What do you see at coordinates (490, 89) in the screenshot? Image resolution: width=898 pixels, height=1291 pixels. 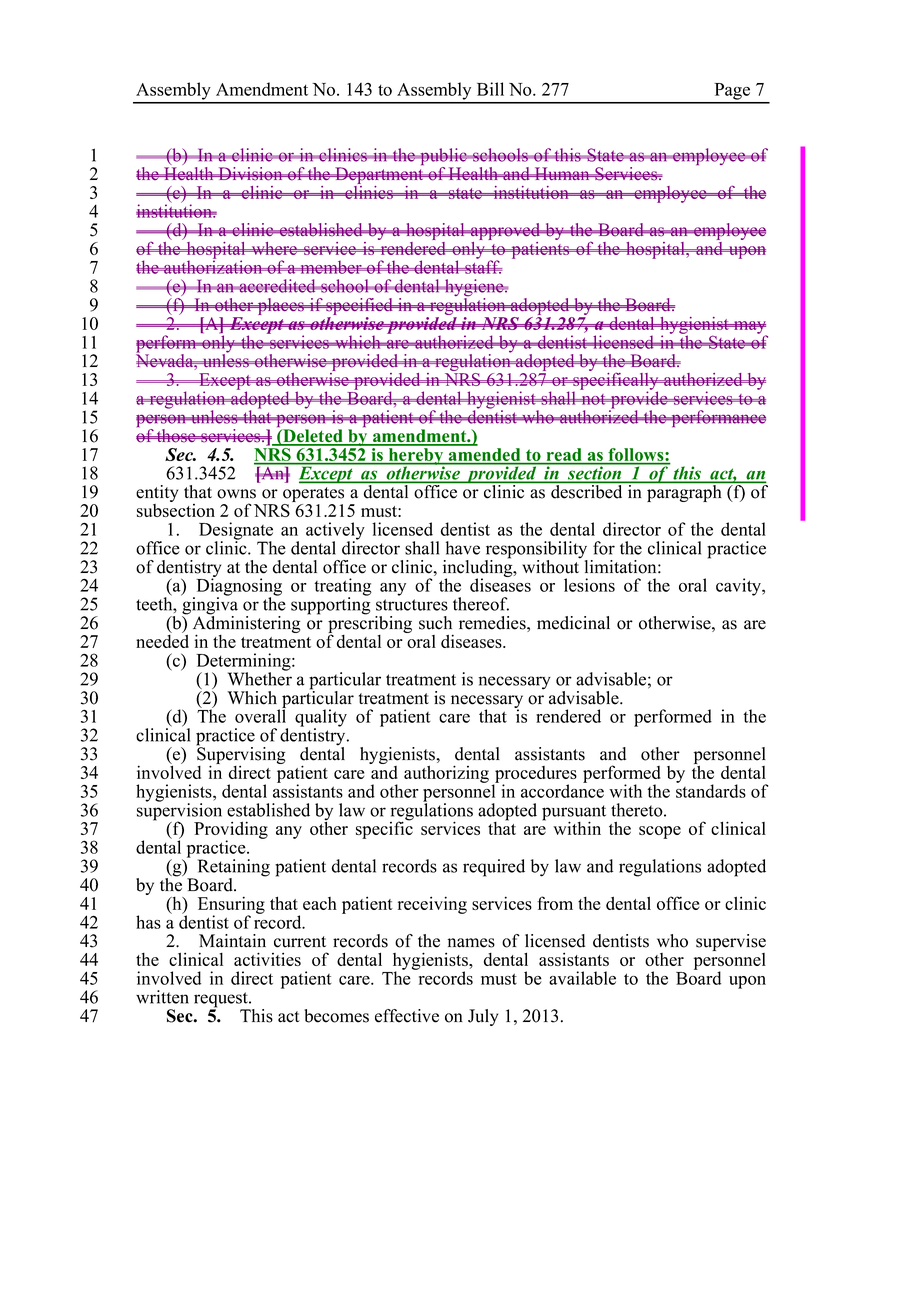 I see `Bill` at bounding box center [490, 89].
